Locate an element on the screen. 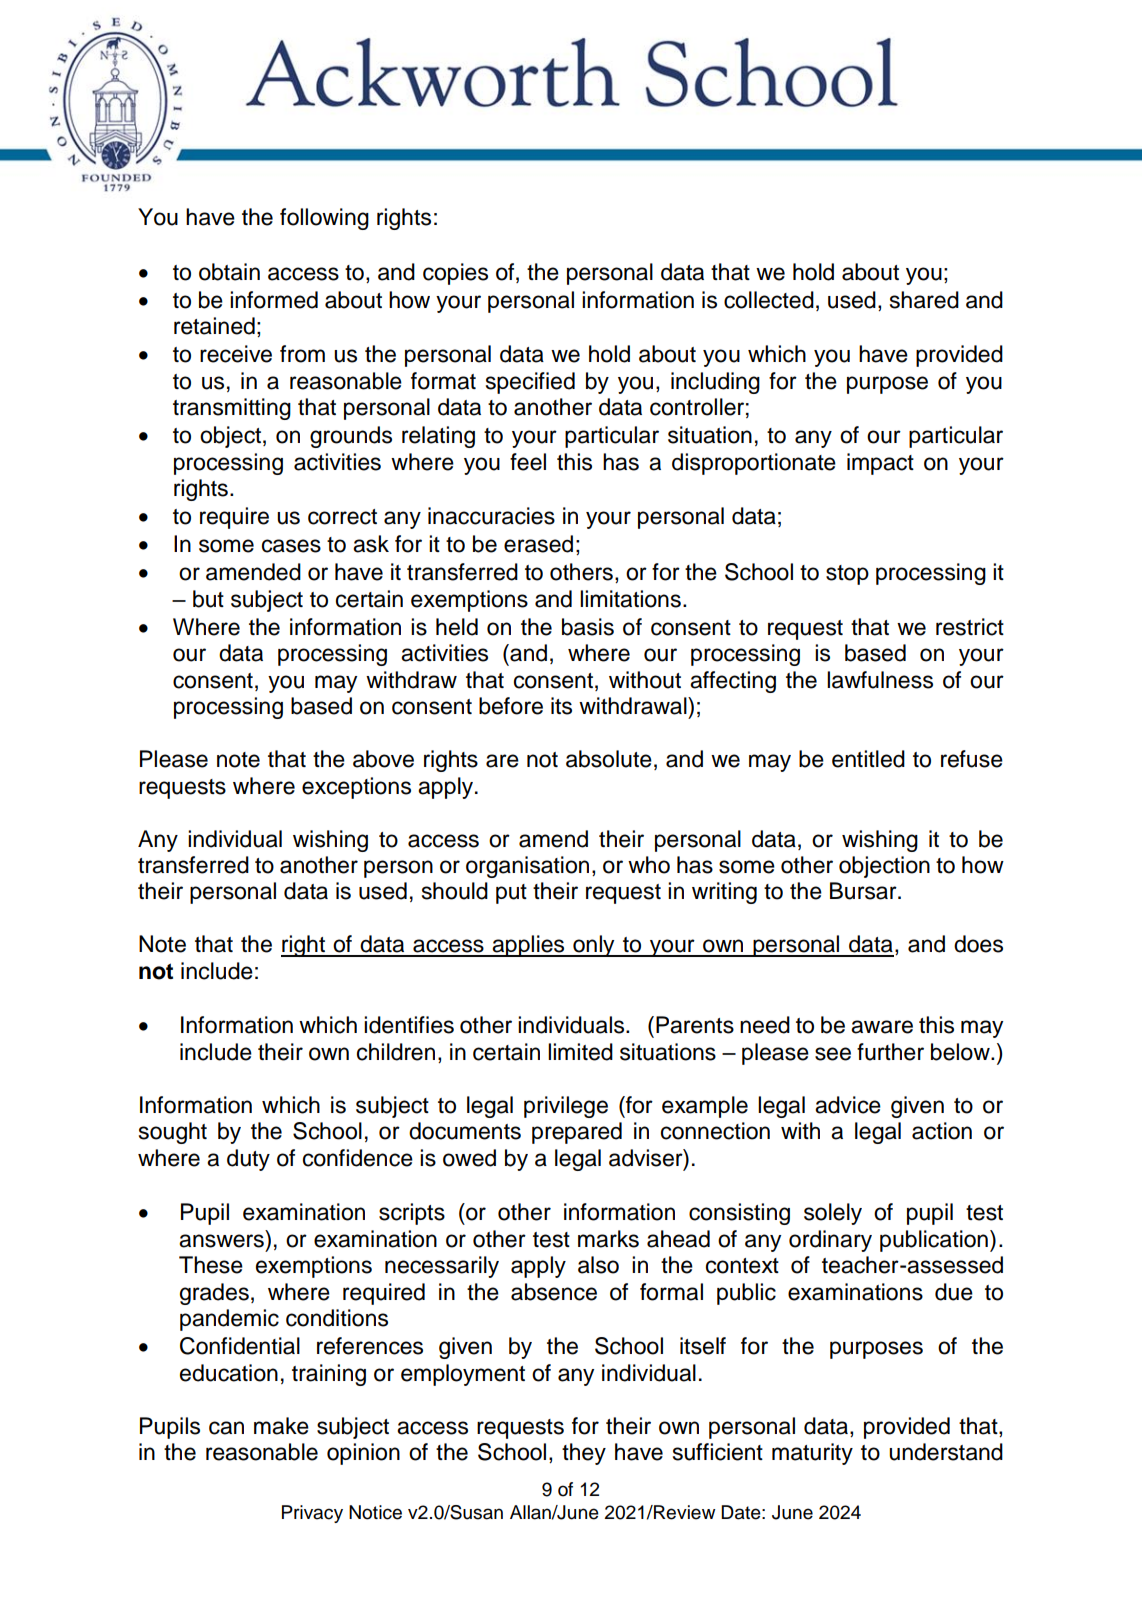 This screenshot has width=1142, height=1615. organisation is located at coordinates (527, 867).
